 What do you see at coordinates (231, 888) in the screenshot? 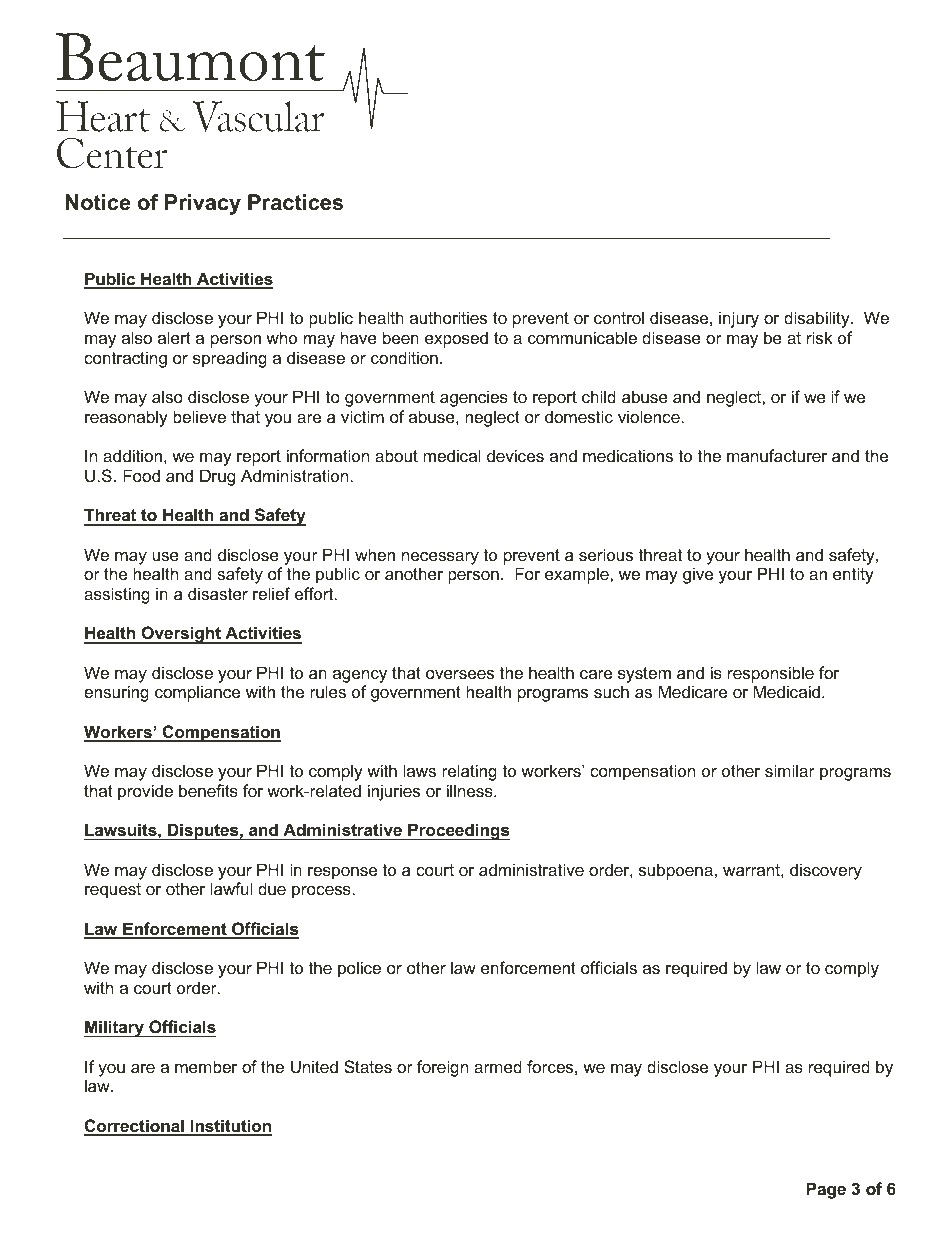
I see `lawful` at bounding box center [231, 888].
